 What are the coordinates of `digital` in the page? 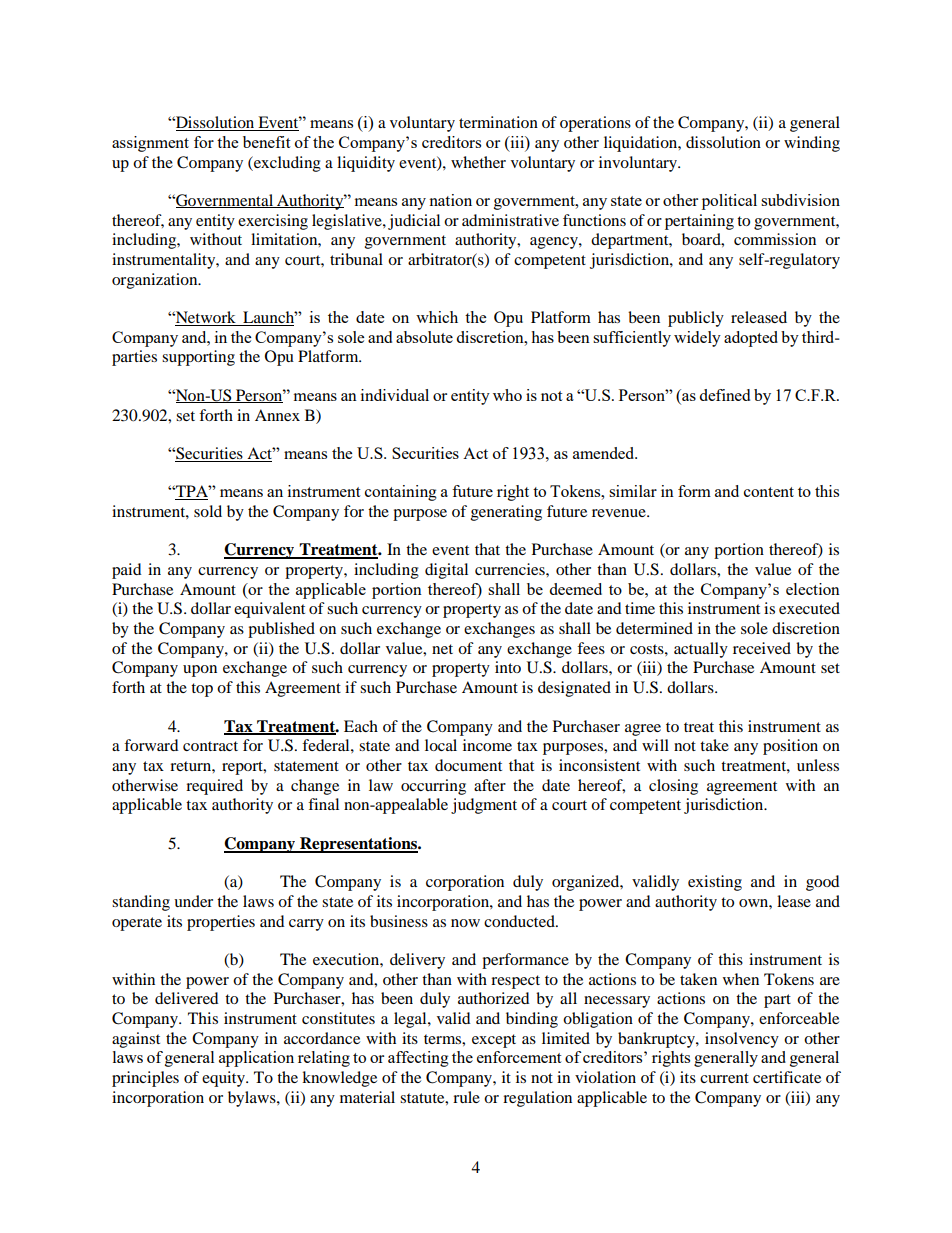 It's located at (446, 571).
